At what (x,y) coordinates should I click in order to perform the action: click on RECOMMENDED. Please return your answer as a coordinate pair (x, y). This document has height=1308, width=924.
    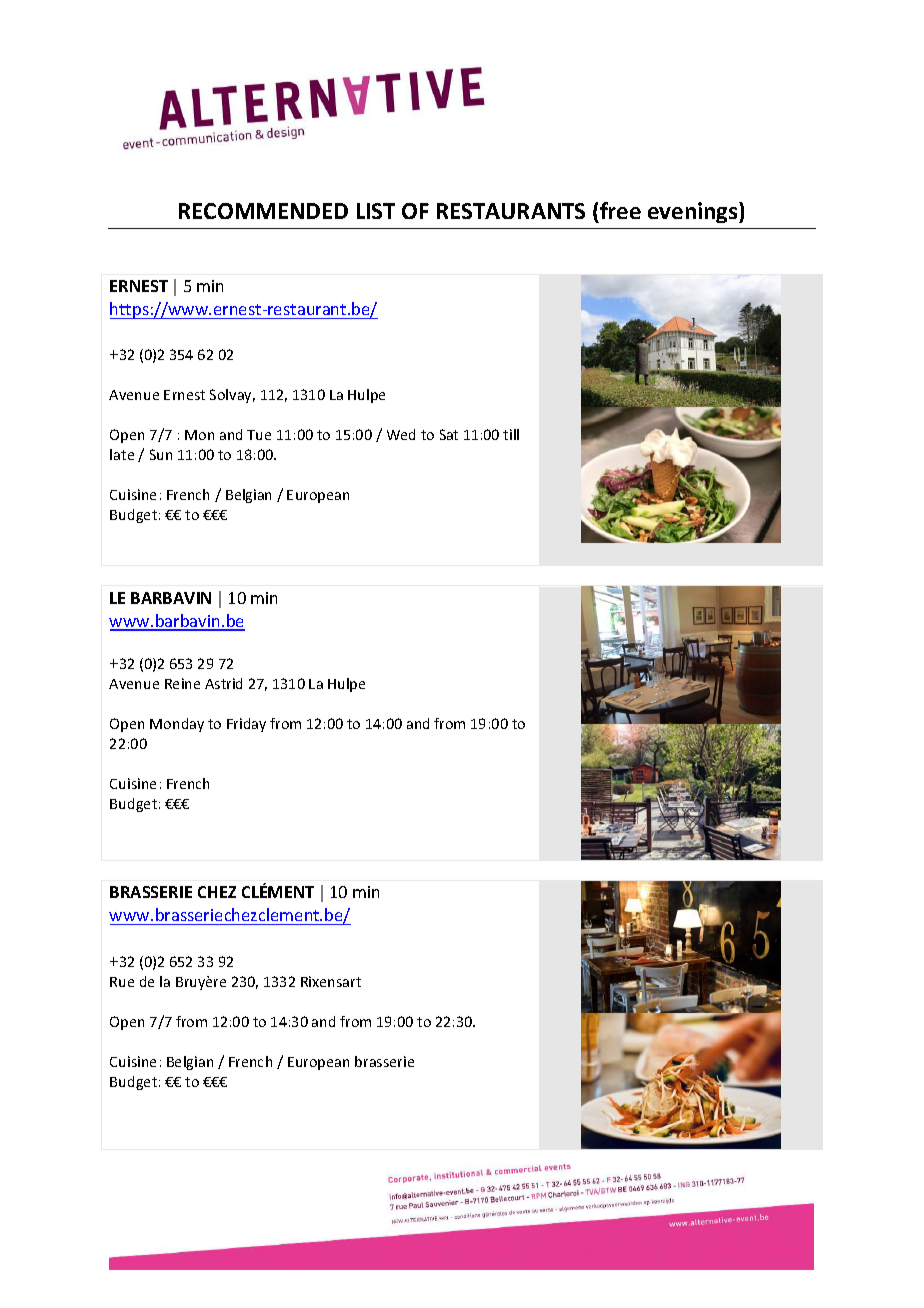
    Looking at the image, I should click on (263, 211).
